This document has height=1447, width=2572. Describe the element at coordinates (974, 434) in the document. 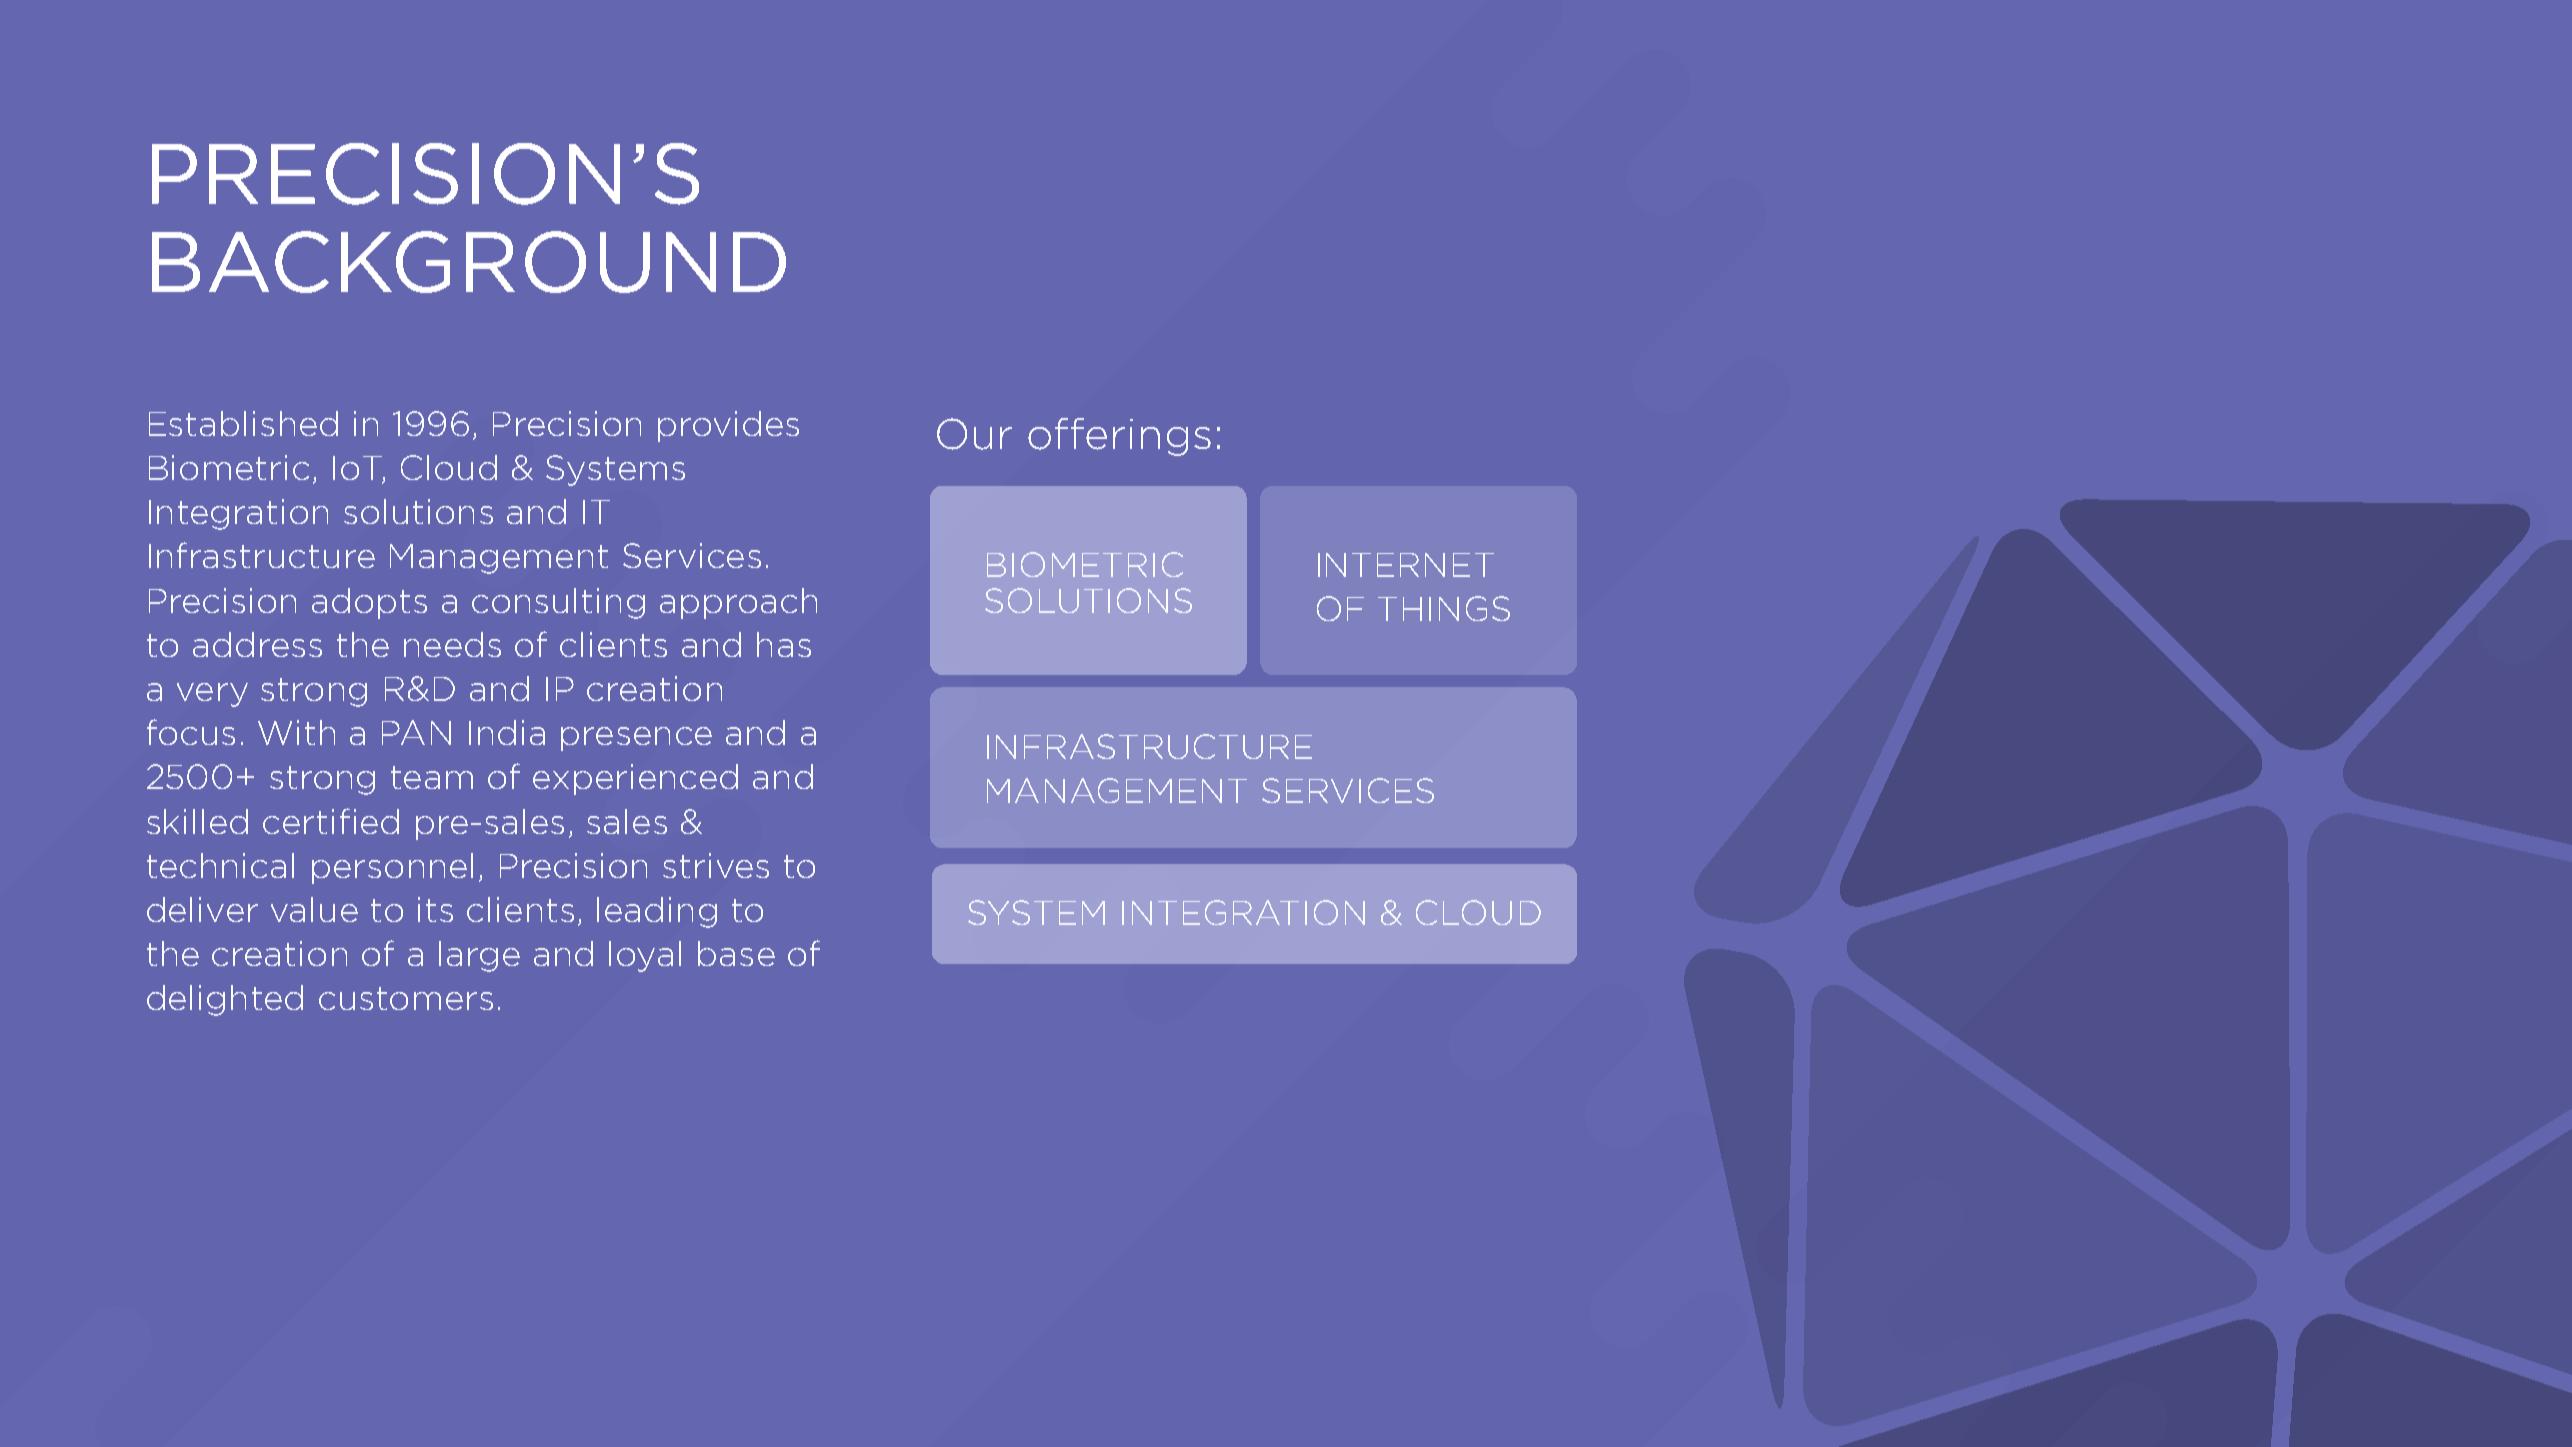

I see `Our` at that location.
